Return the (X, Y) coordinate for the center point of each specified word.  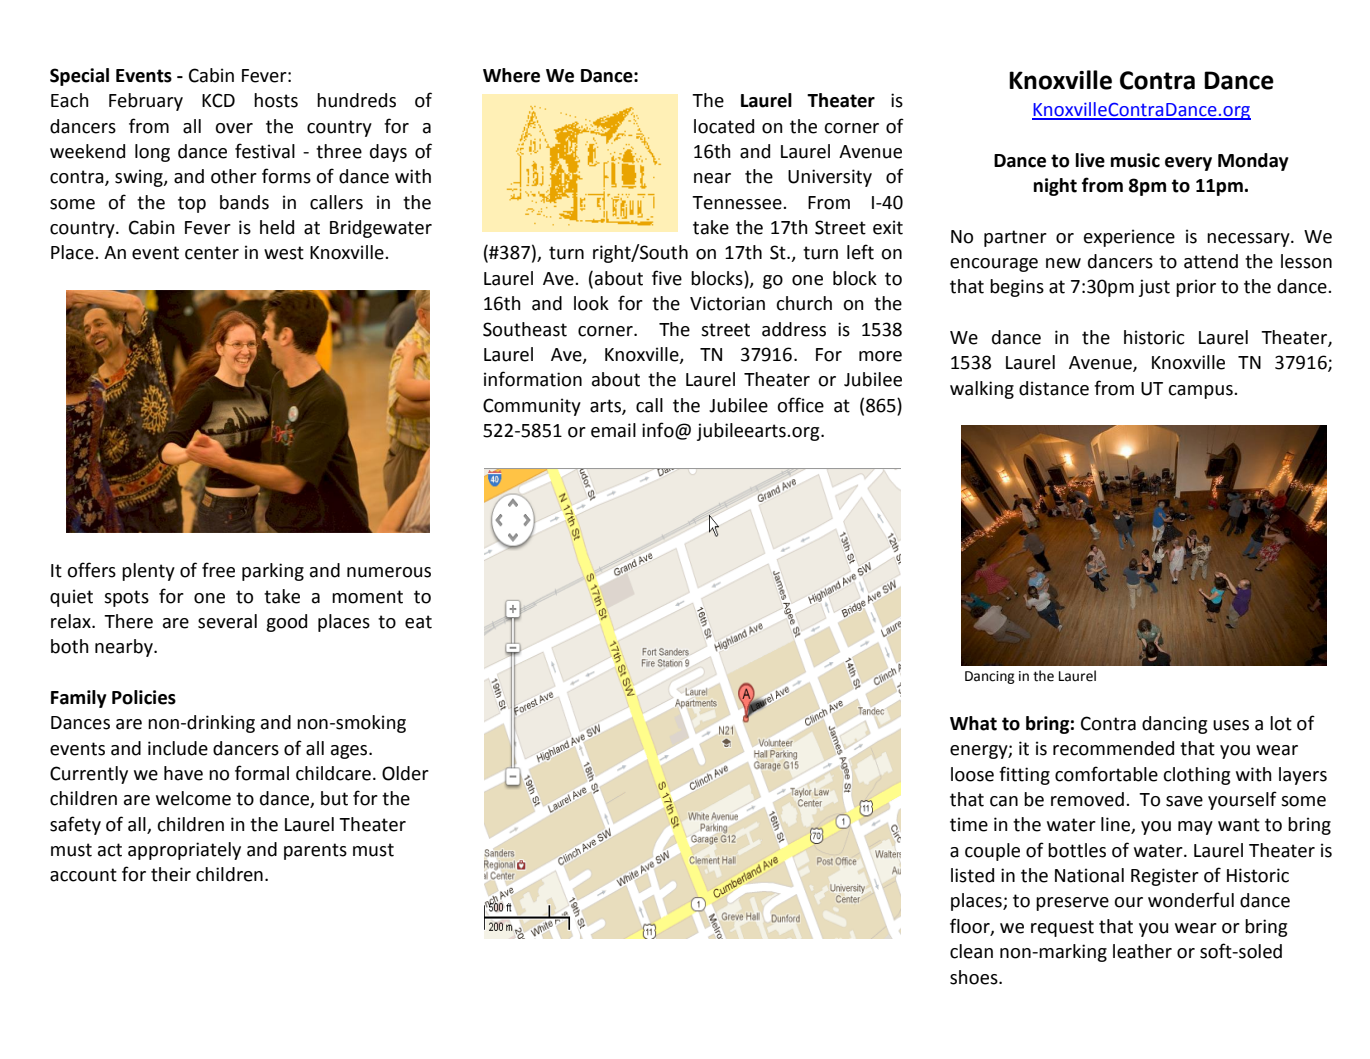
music (1135, 160)
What (973, 723)
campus (1201, 392)
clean (971, 951)
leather (1142, 951)
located (724, 126)
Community (532, 407)
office (800, 405)
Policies (144, 697)
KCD (218, 100)
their (171, 874)
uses (1231, 725)
